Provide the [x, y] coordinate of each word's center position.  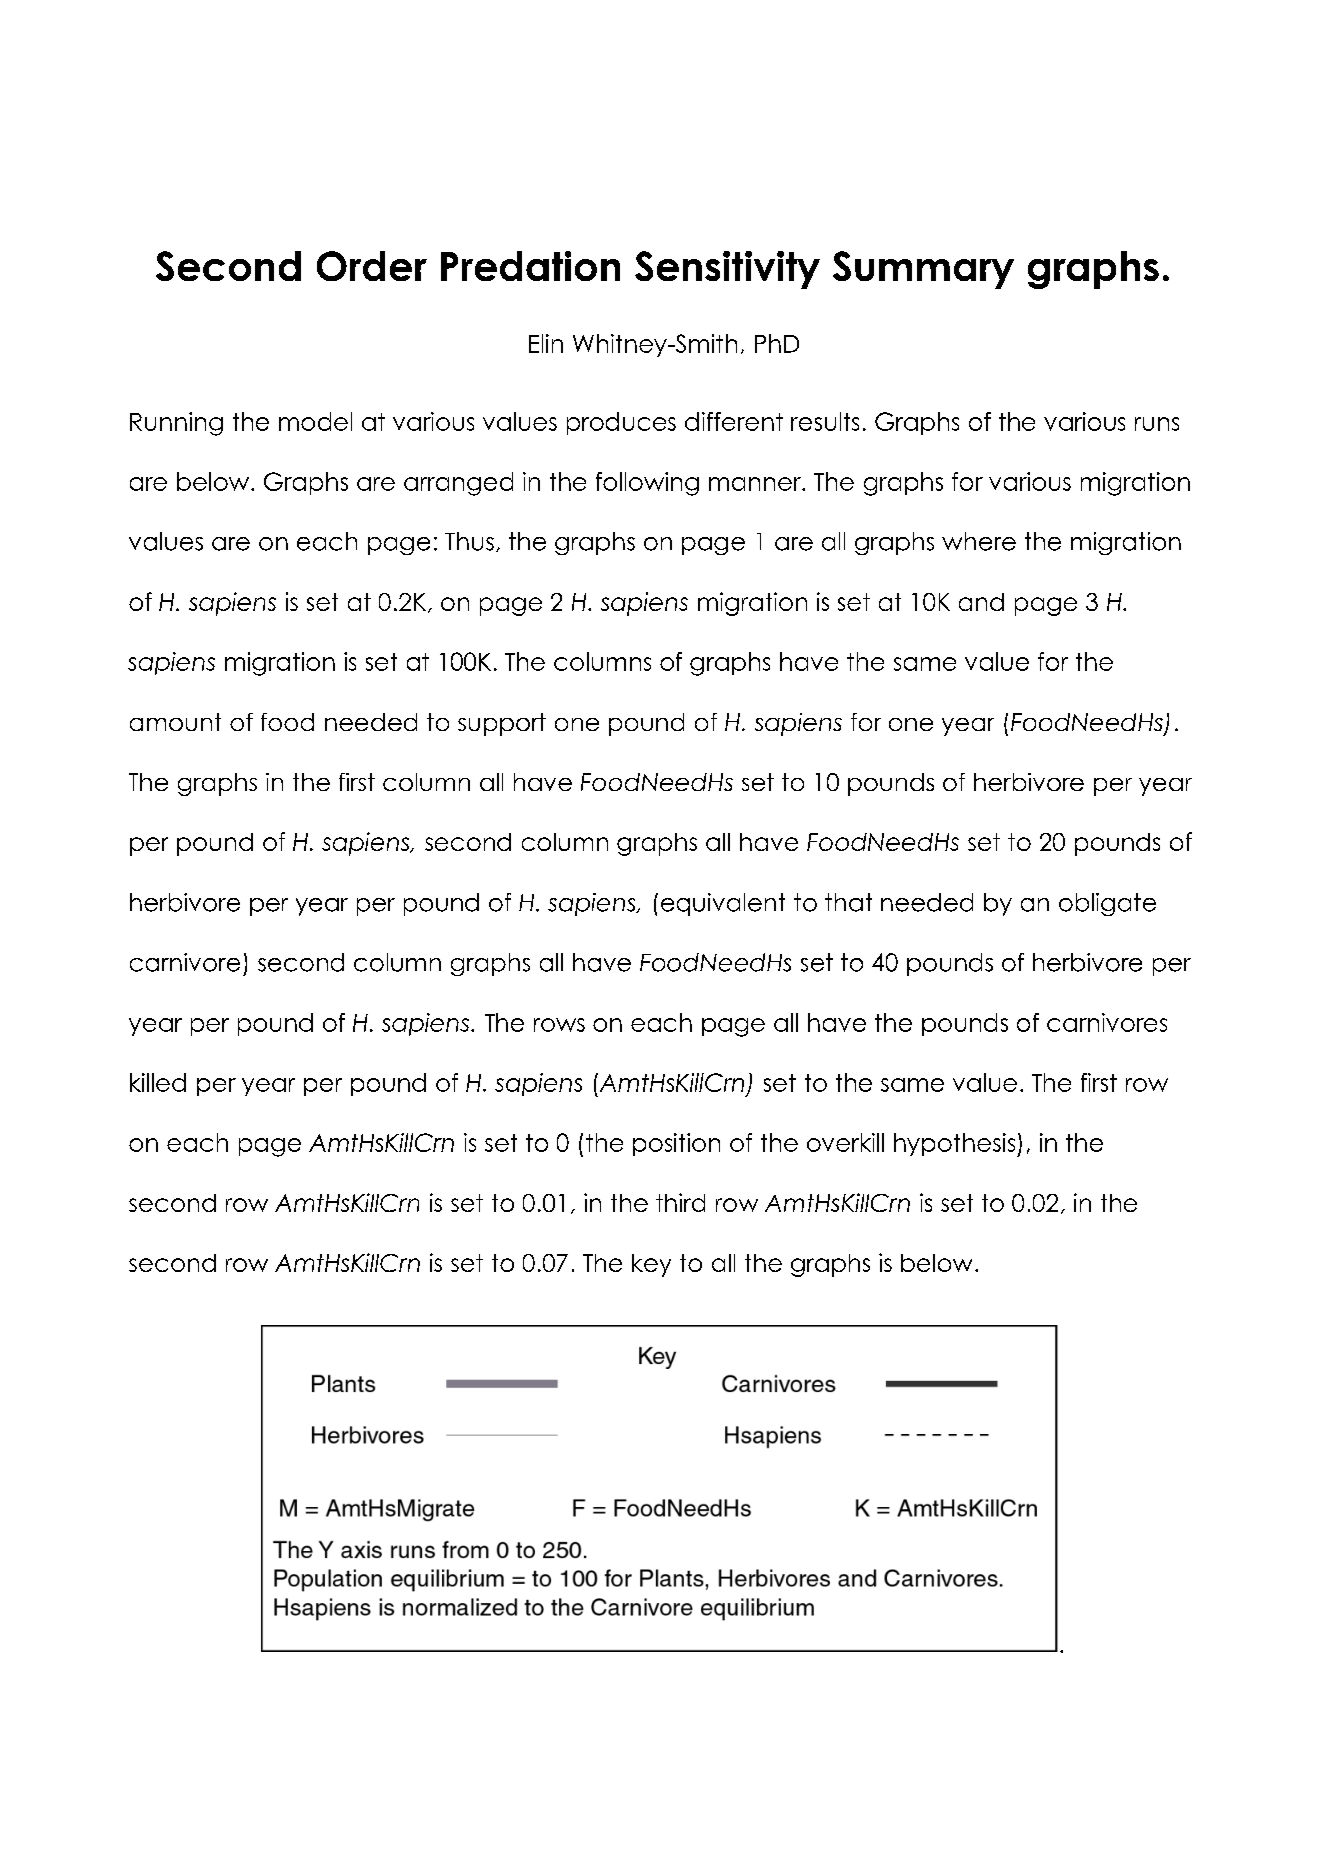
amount [175, 722]
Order [372, 266]
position [676, 1144]
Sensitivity [727, 270]
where [979, 541]
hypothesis [956, 1145]
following [647, 484]
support [502, 724]
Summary [923, 270]
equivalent [723, 904]
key [651, 1265]
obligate [1107, 904]
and [981, 602]
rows [559, 1025]
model [315, 421]
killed [158, 1082]
